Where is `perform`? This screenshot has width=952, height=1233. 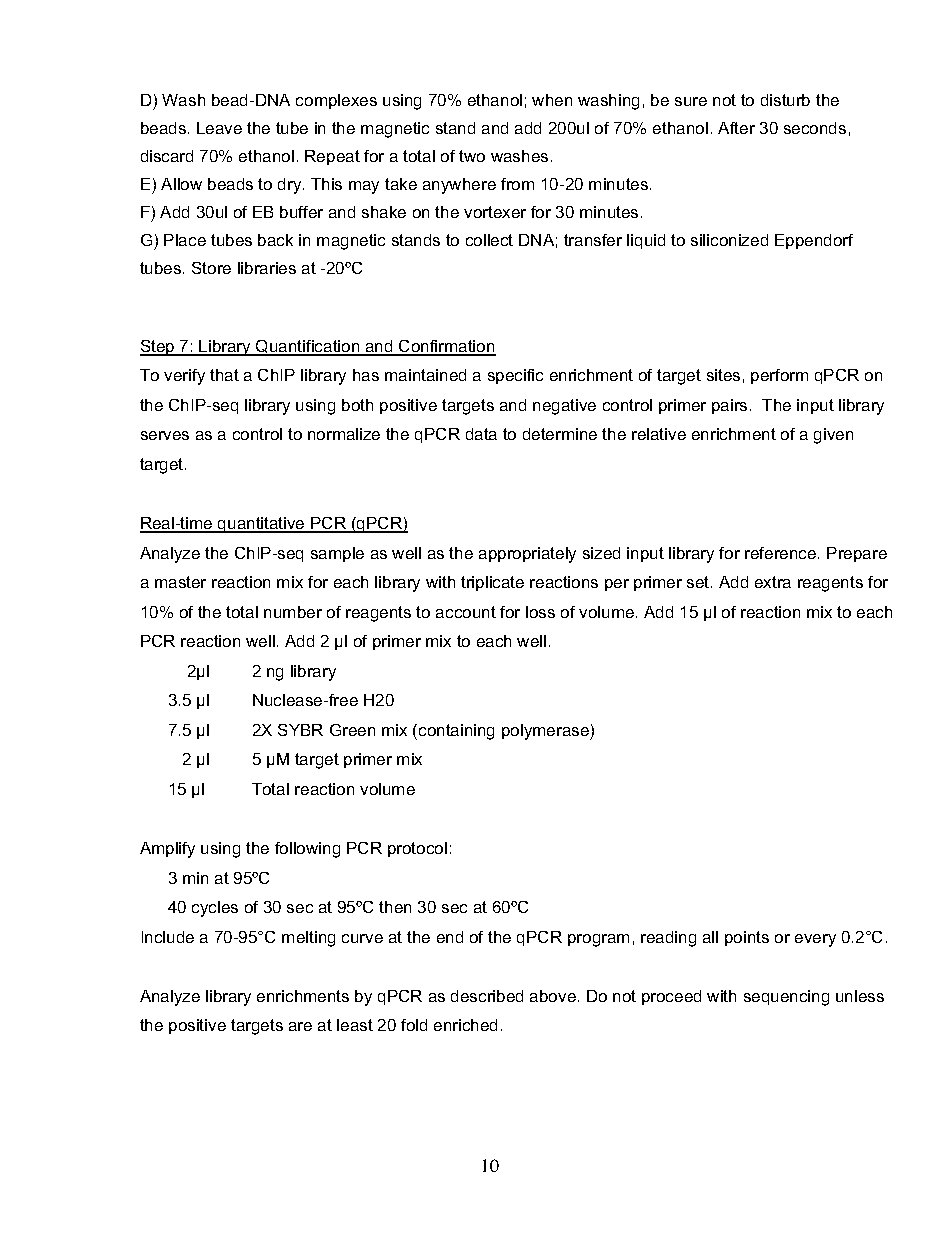
perform is located at coordinates (779, 376).
